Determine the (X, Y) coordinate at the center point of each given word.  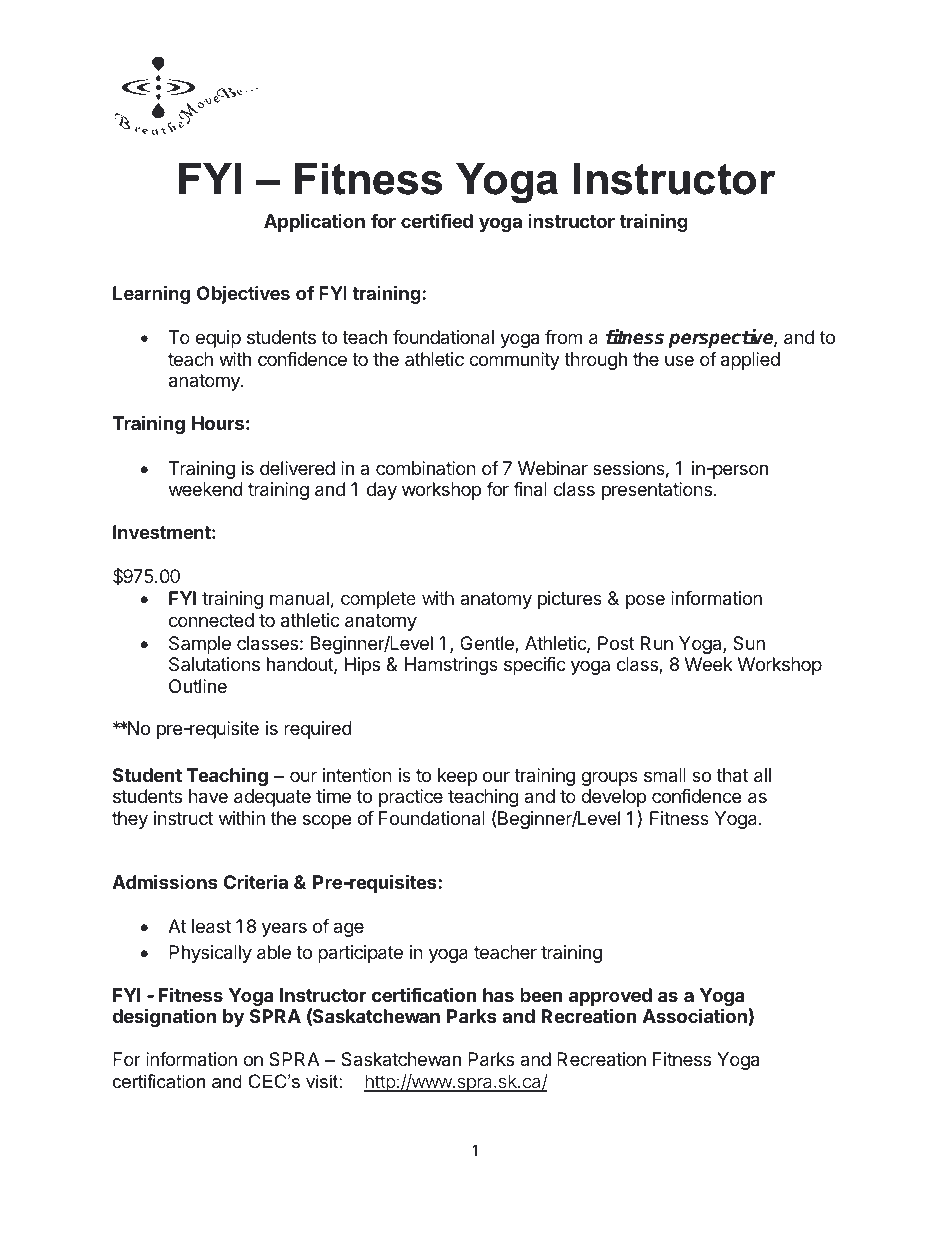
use (679, 360)
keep (457, 777)
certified (437, 220)
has (498, 995)
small (665, 775)
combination (426, 468)
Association (695, 1015)
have (208, 796)
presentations (657, 491)
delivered (297, 468)
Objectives (243, 295)
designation (164, 1017)
